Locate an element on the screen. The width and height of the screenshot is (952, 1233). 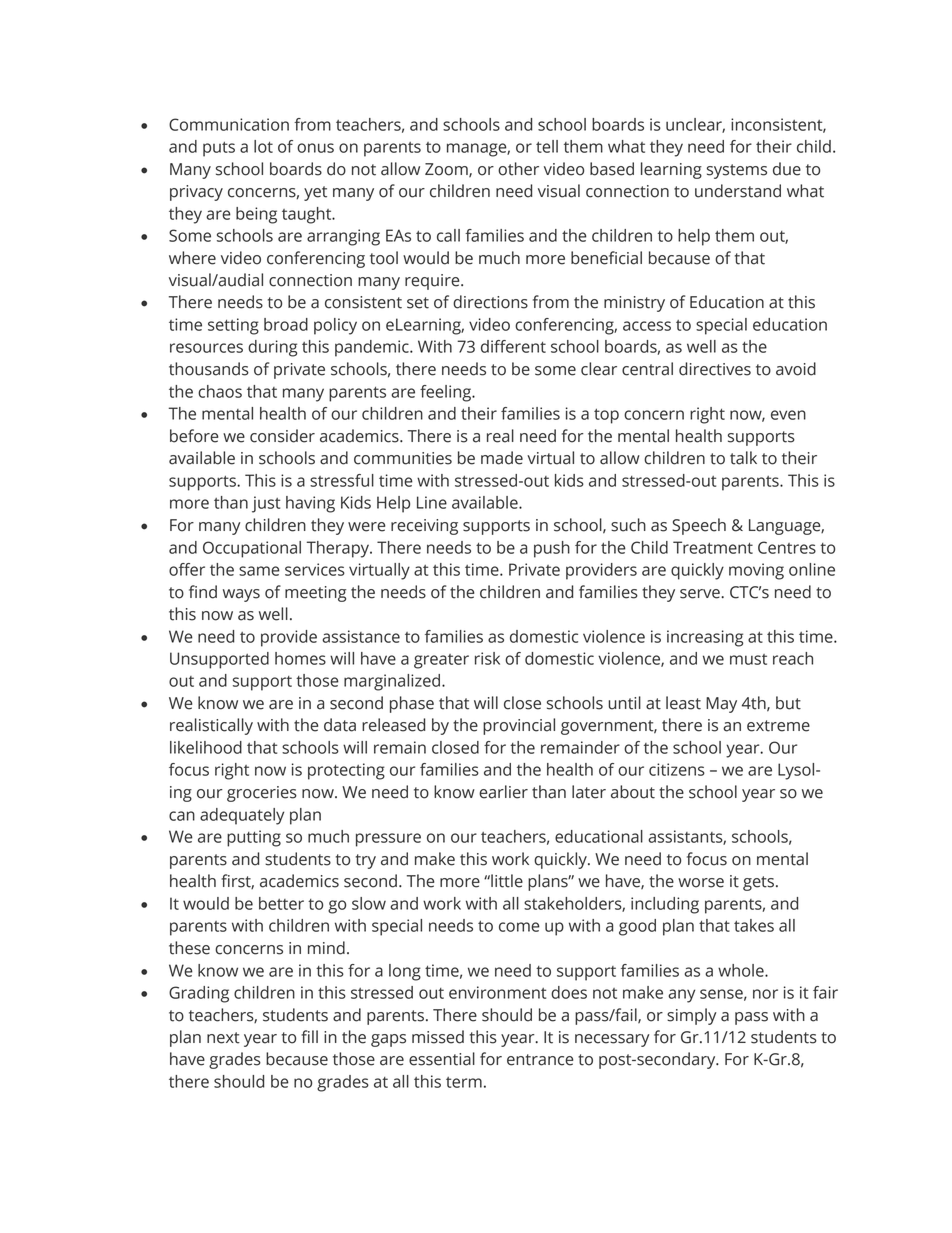
moving is located at coordinates (756, 571).
